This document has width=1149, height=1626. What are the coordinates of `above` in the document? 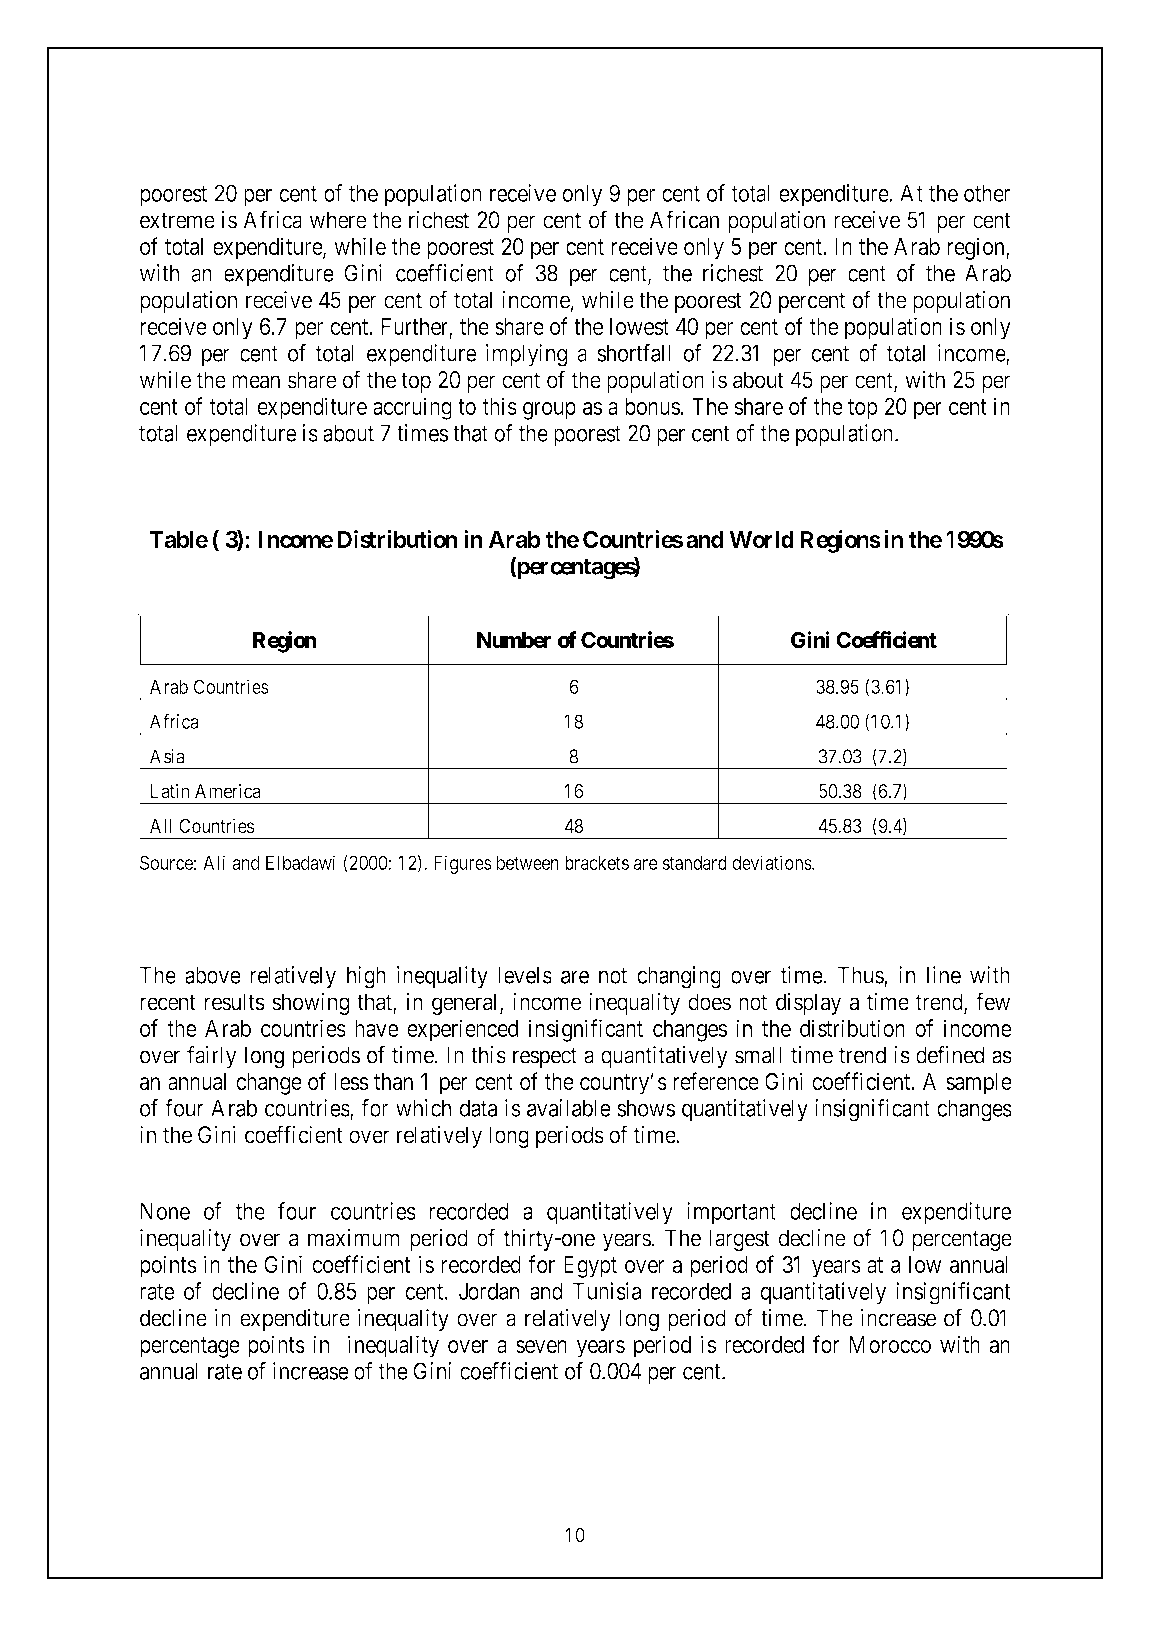 It's located at (213, 975).
